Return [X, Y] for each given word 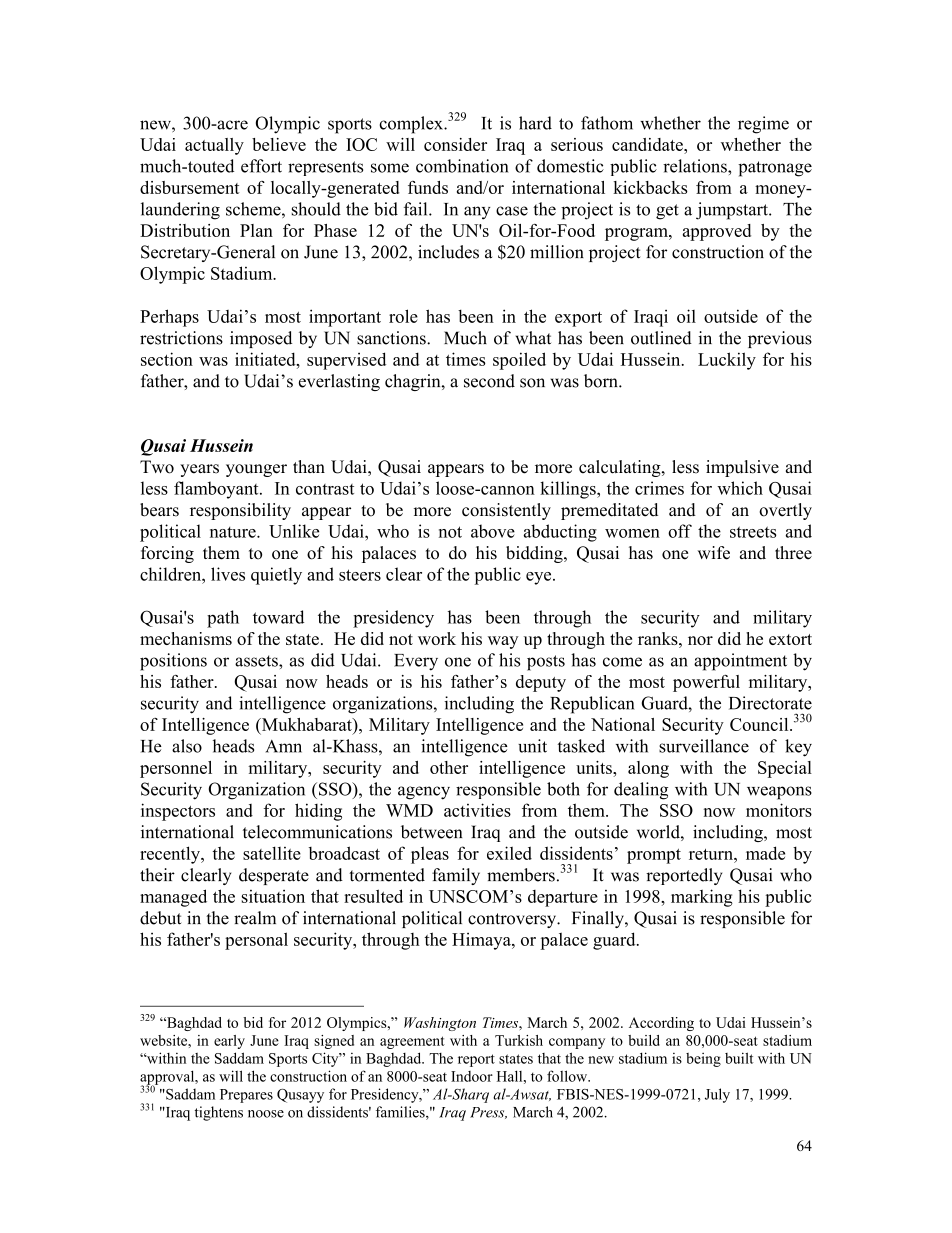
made [765, 853]
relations [696, 166]
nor [700, 640]
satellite [272, 853]
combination [462, 166]
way [503, 642]
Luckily [727, 361]
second [489, 381]
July [717, 1095]
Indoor [472, 1076]
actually [214, 146]
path [223, 619]
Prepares [246, 1096]
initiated [266, 359]
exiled [509, 853]
